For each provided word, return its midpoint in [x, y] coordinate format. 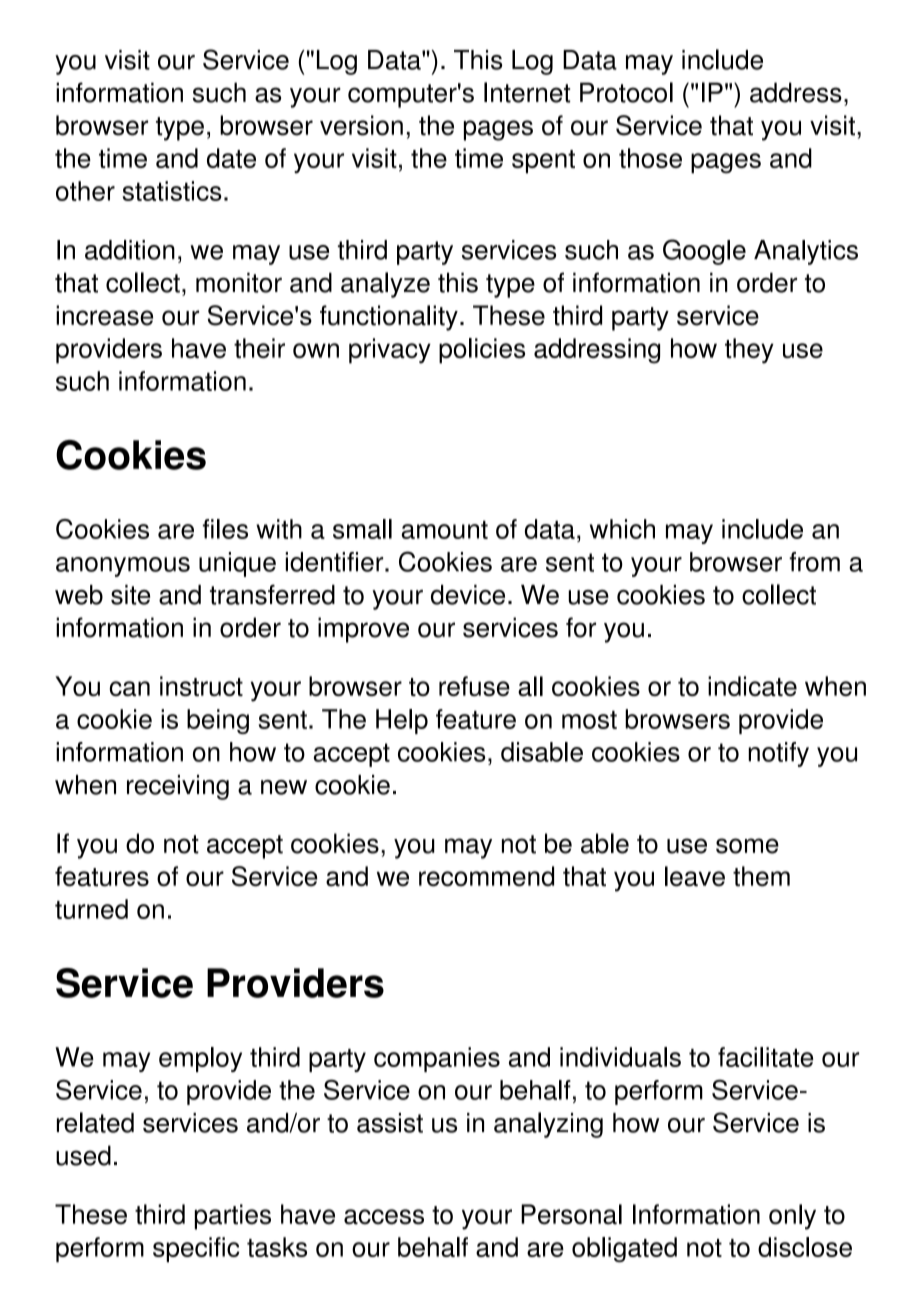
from [814, 562]
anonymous [123, 567]
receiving [178, 787]
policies [482, 351]
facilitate [765, 1057]
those [650, 158]
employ [200, 1059]
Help [402, 721]
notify [778, 754]
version [361, 125]
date [231, 158]
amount [444, 529]
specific [196, 1249]
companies [437, 1059]
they [749, 351]
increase [104, 315]
